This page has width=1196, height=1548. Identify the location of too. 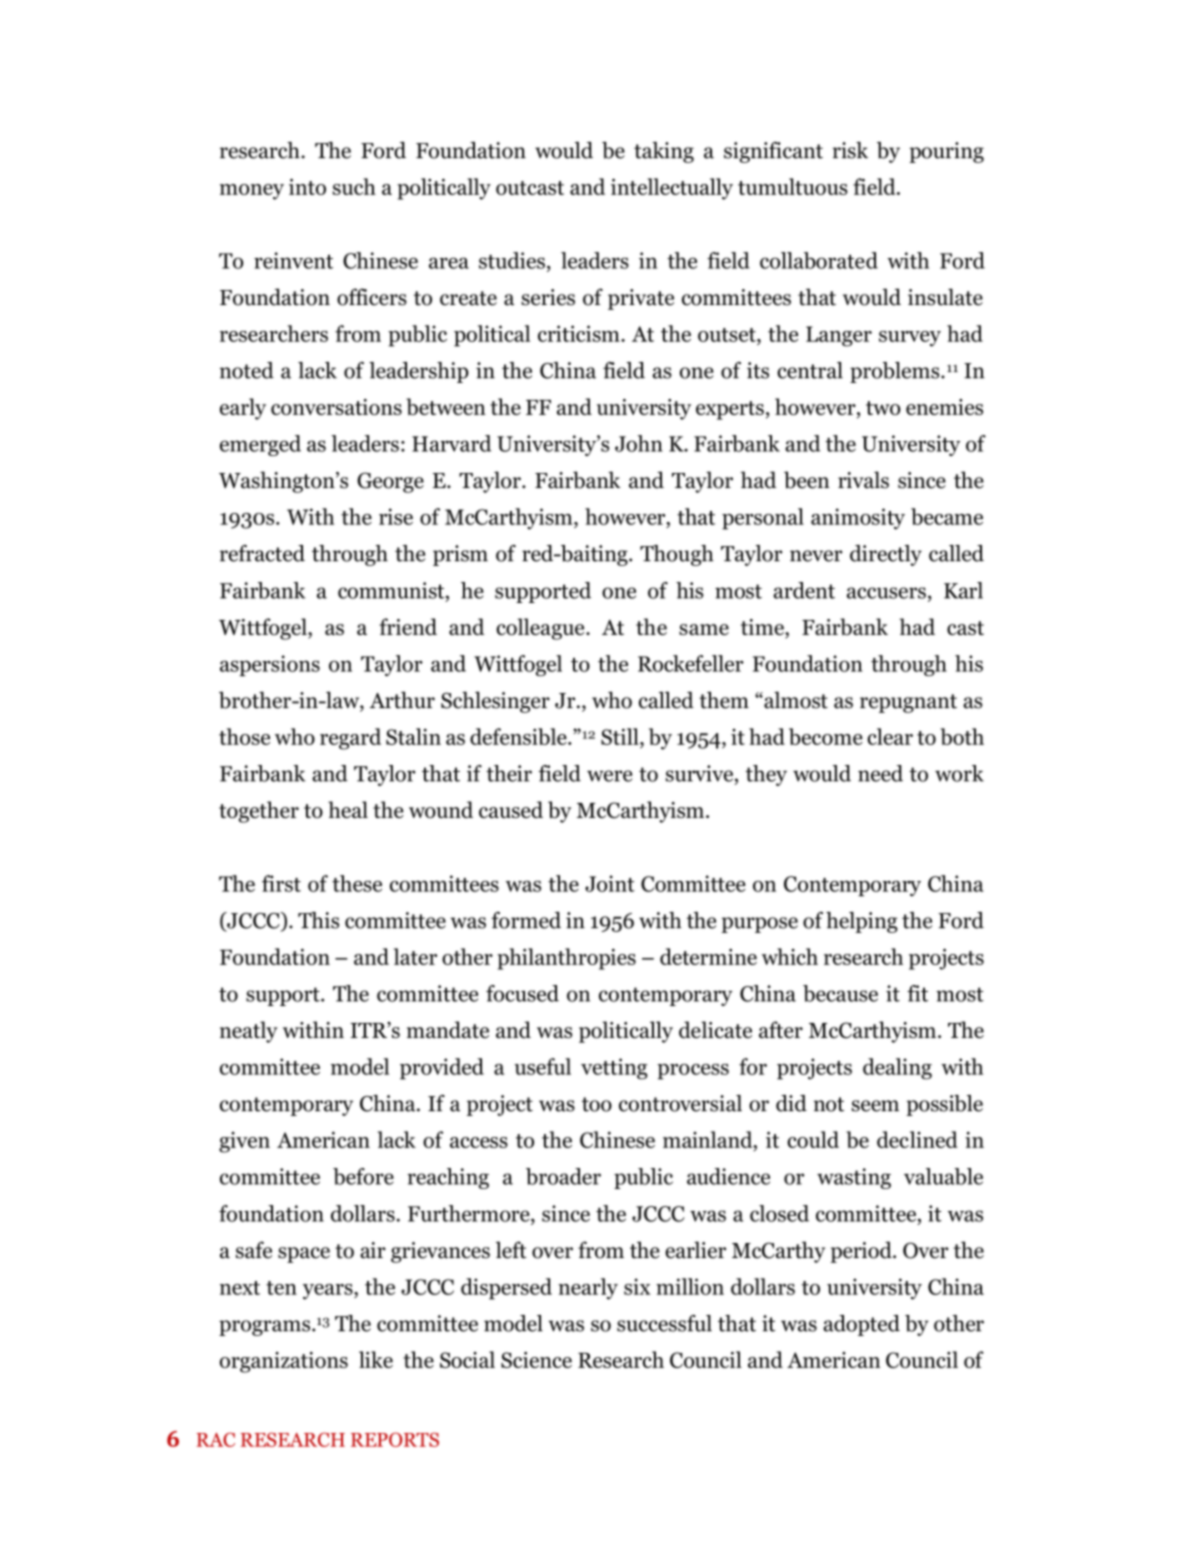
(597, 1104).
